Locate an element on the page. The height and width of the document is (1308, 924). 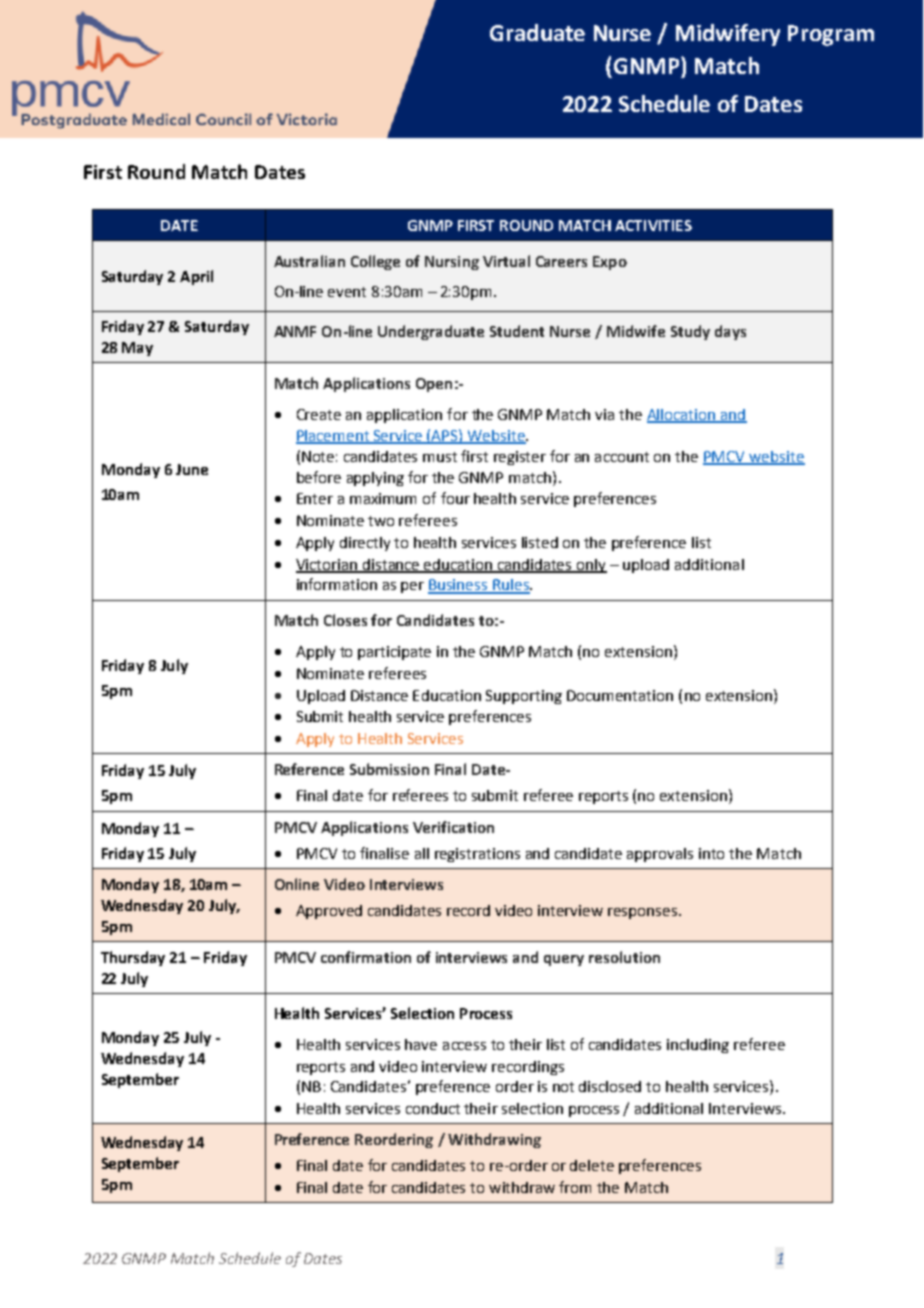
confirmation is located at coordinates (366, 957).
